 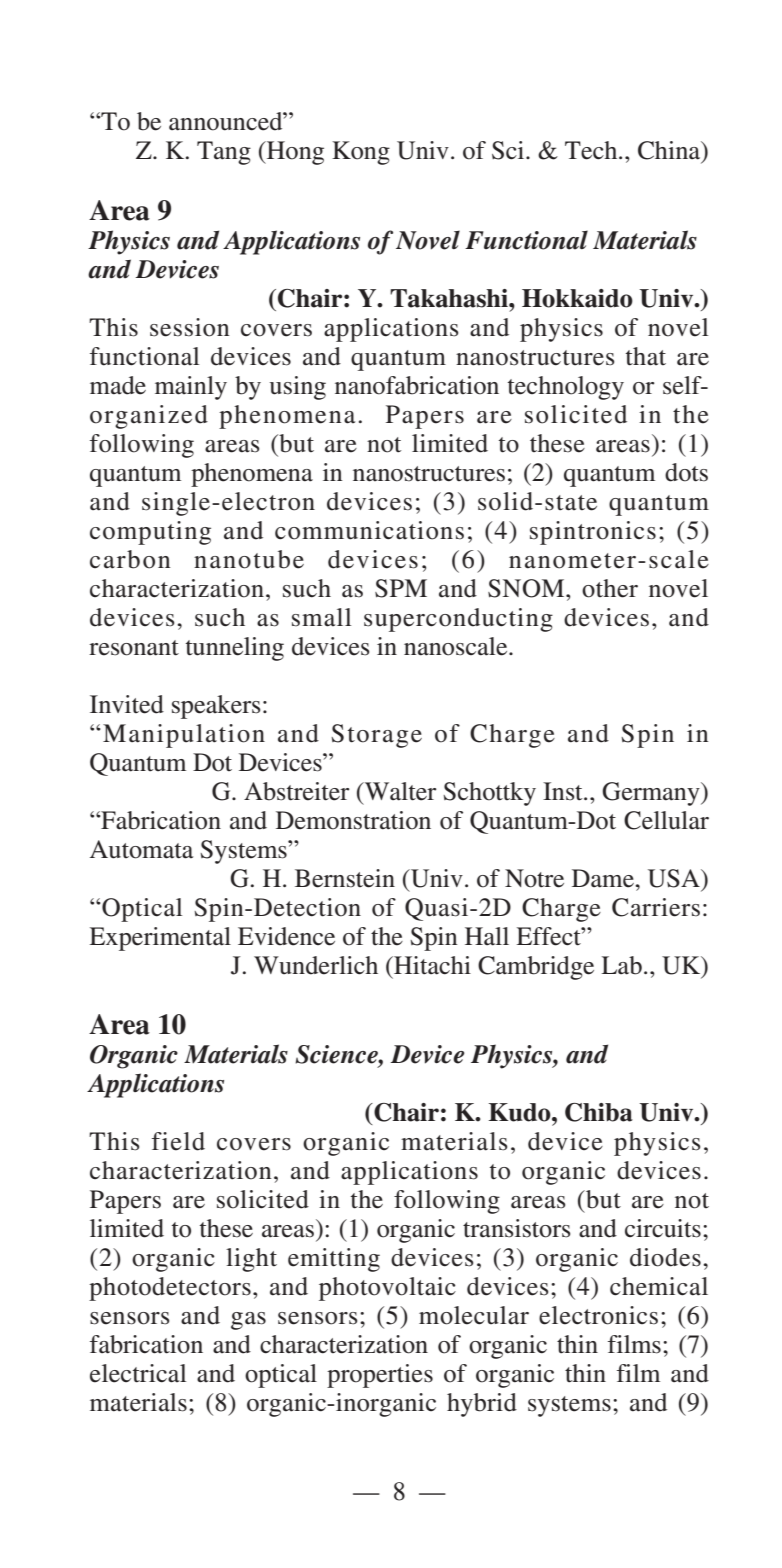 I want to click on Tang, so click(x=224, y=153).
